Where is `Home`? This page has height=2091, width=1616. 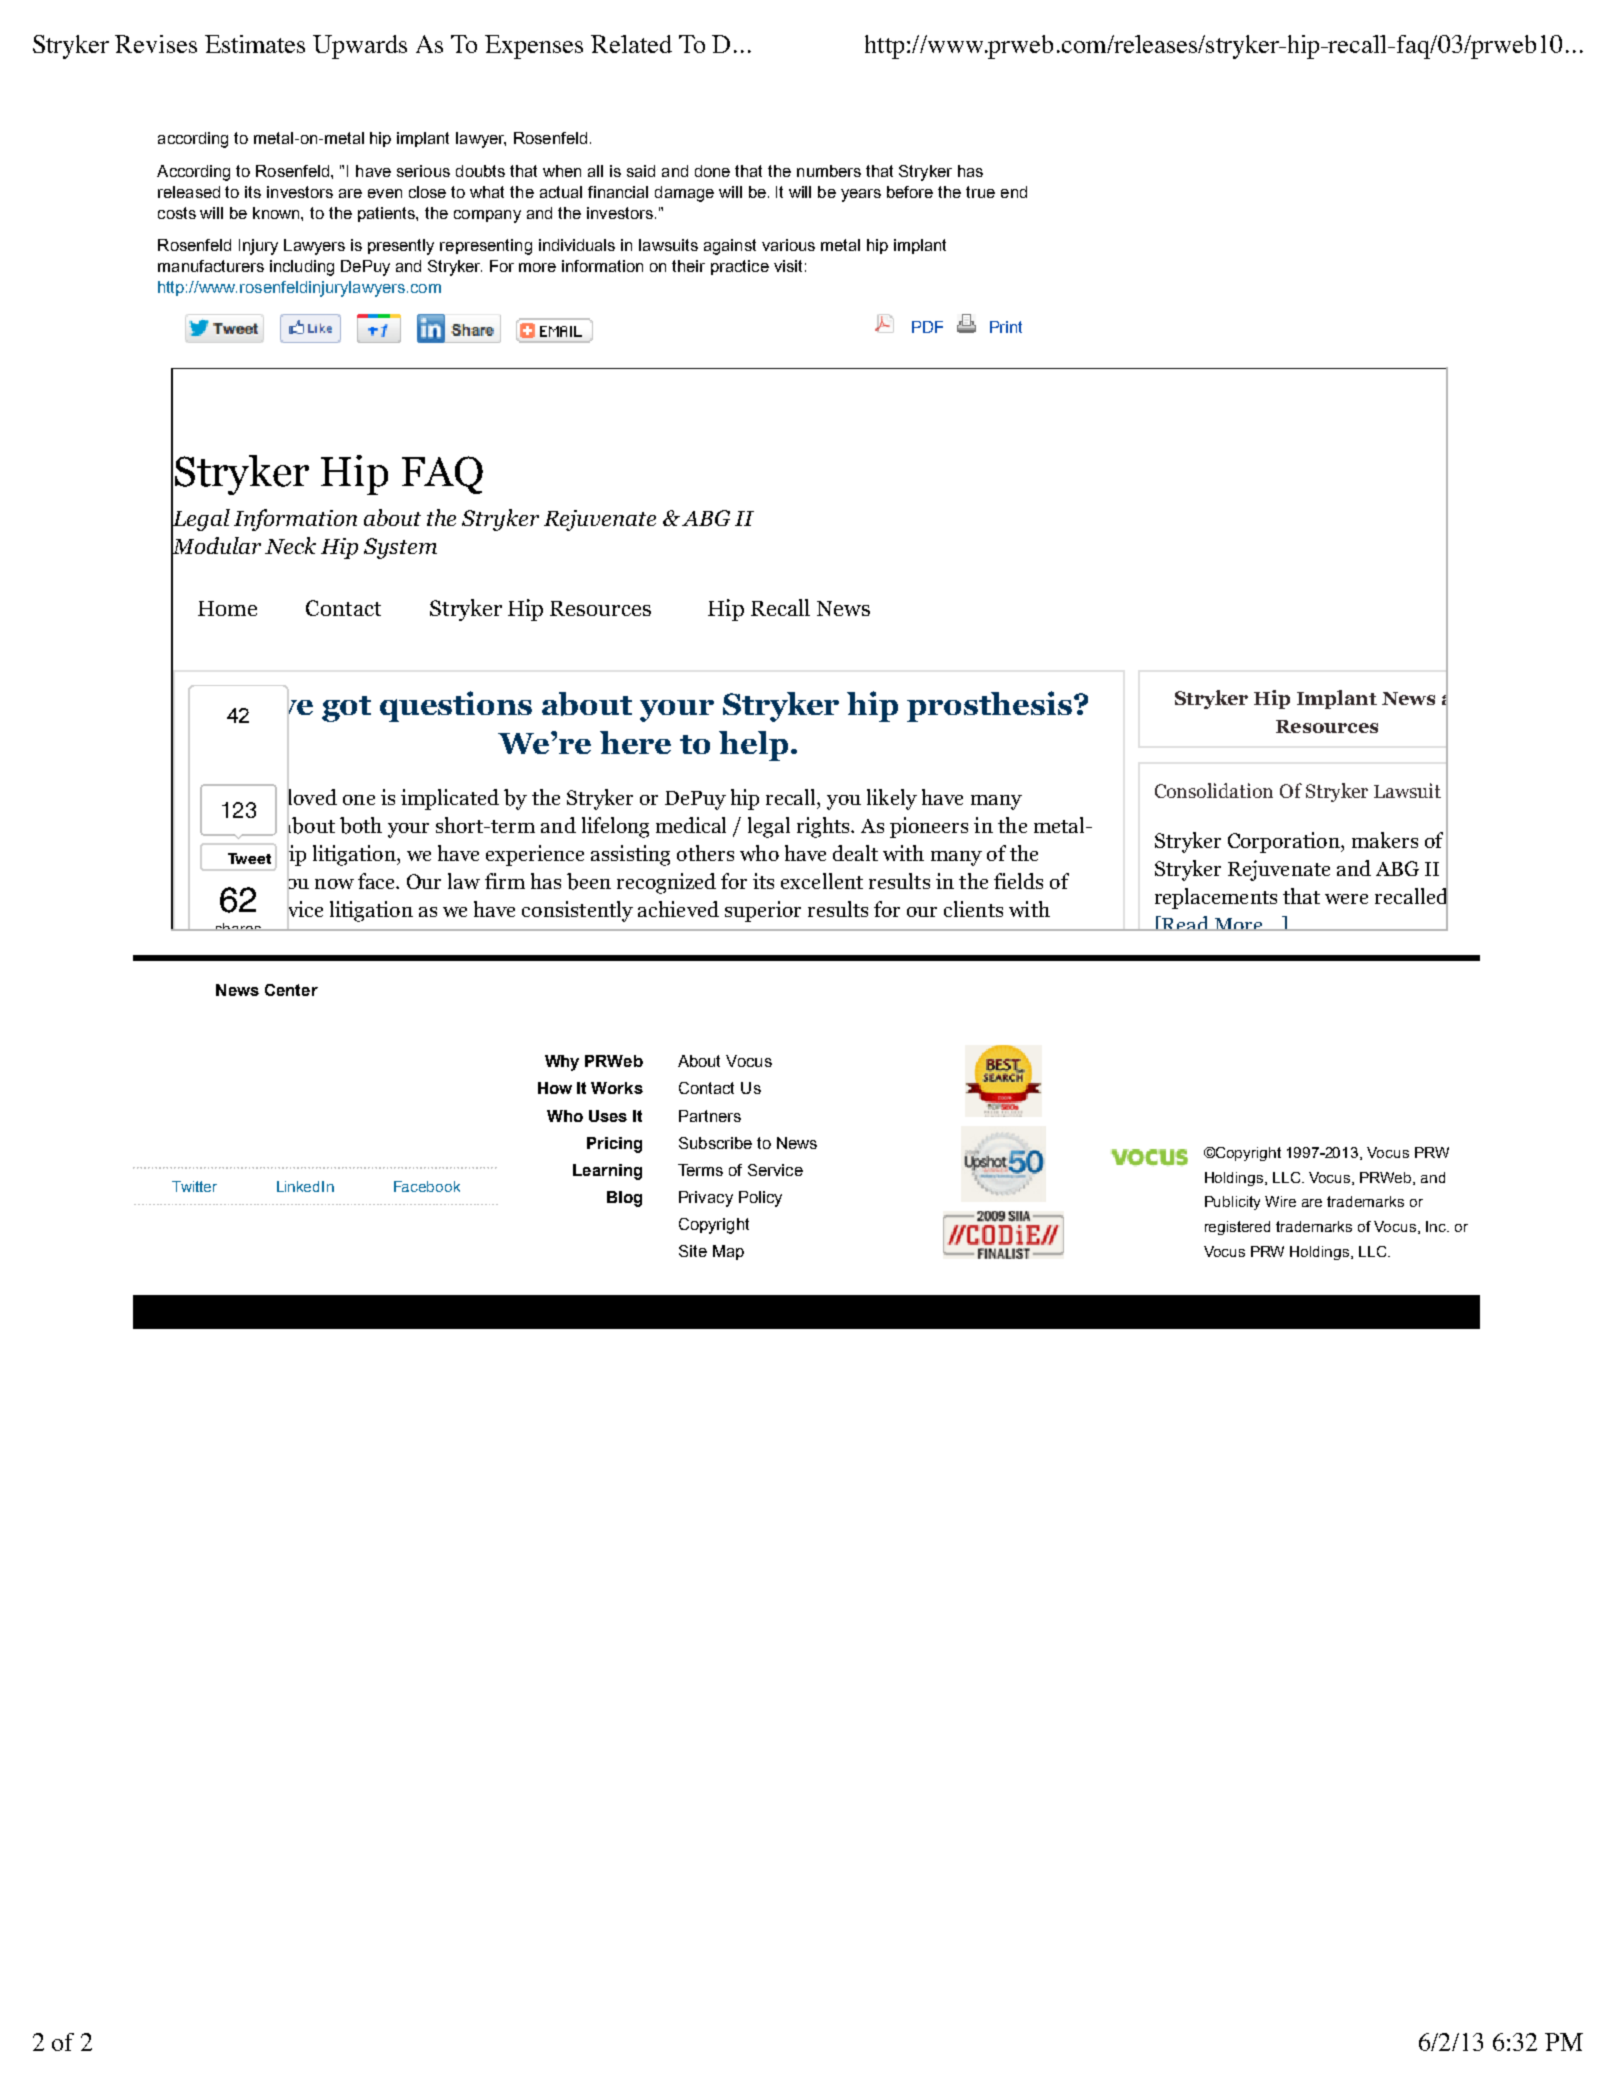
Home is located at coordinates (227, 608).
